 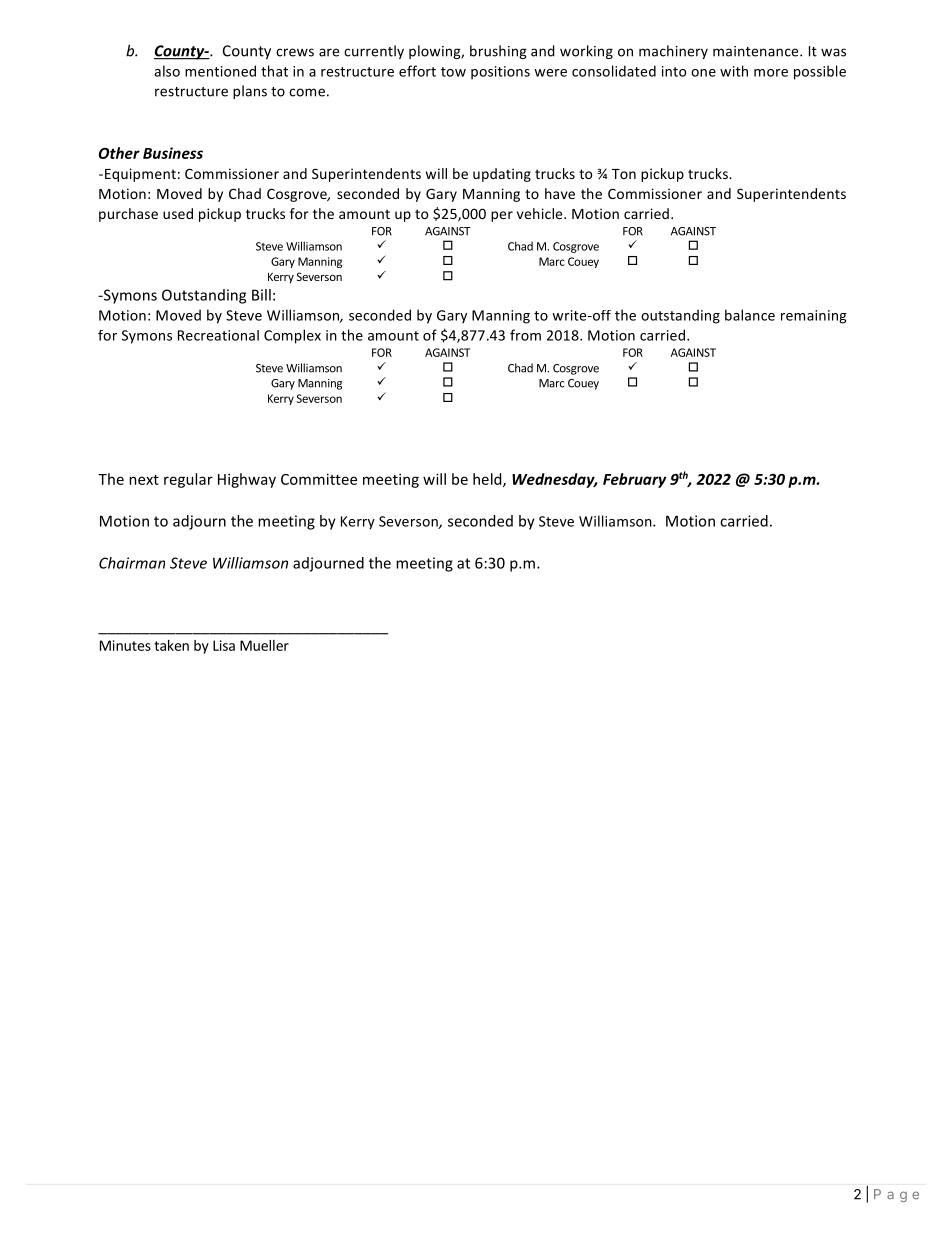 I want to click on Mueller, so click(x=264, y=645).
